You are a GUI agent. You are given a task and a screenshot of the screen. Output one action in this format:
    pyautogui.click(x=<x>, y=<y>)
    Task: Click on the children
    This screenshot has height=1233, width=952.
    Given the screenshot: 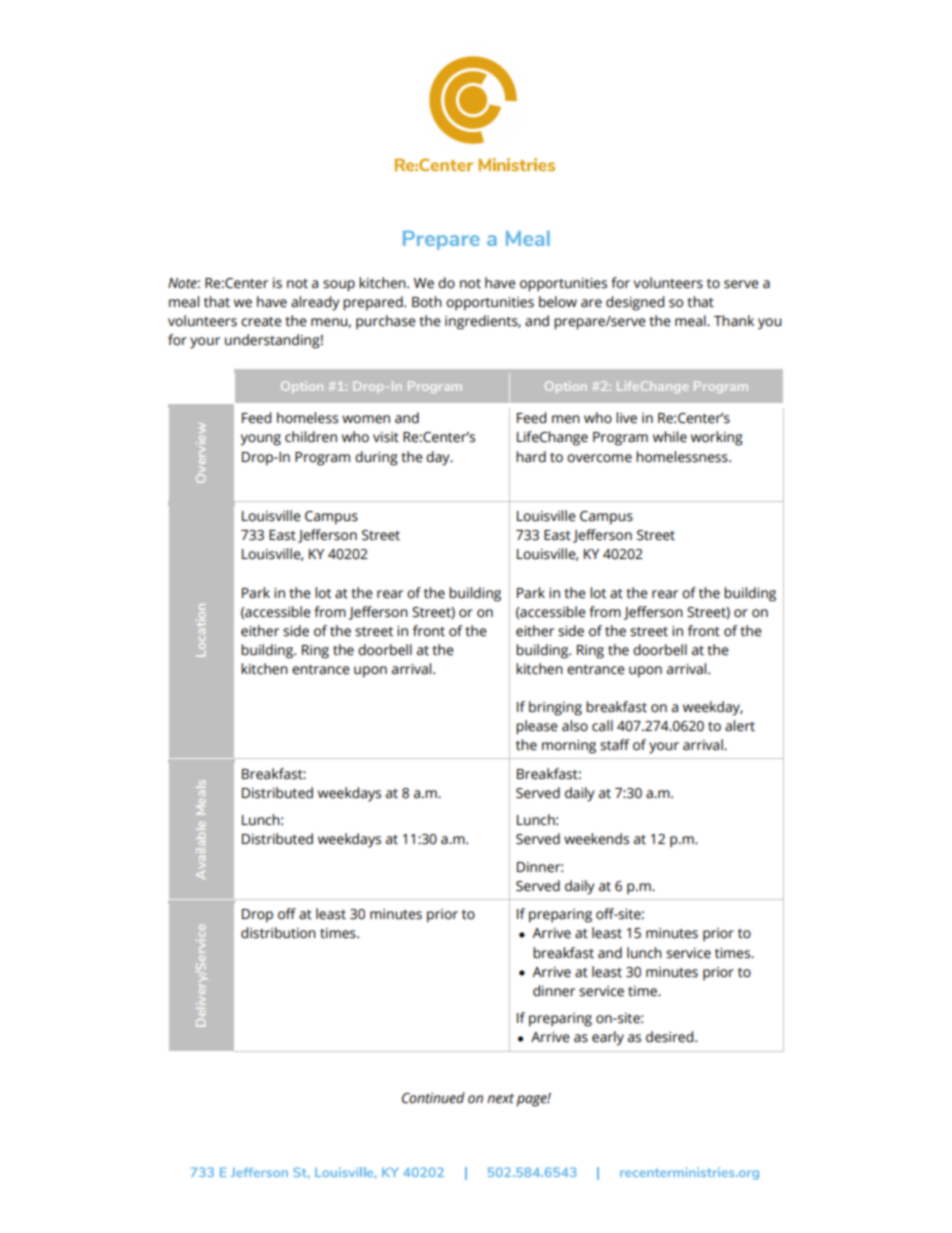 What is the action you would take?
    pyautogui.click(x=311, y=437)
